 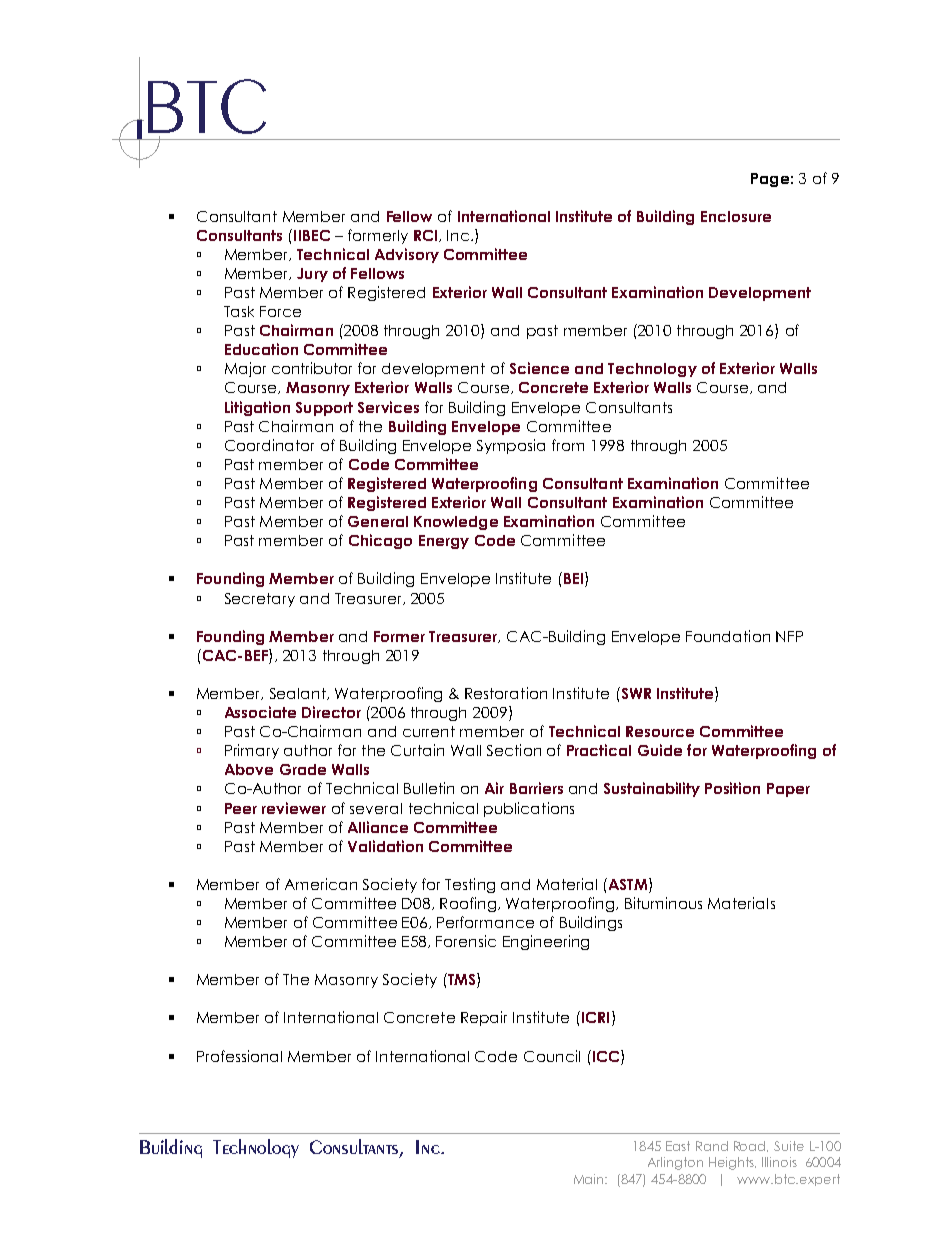 I want to click on Foundation, so click(x=728, y=636).
